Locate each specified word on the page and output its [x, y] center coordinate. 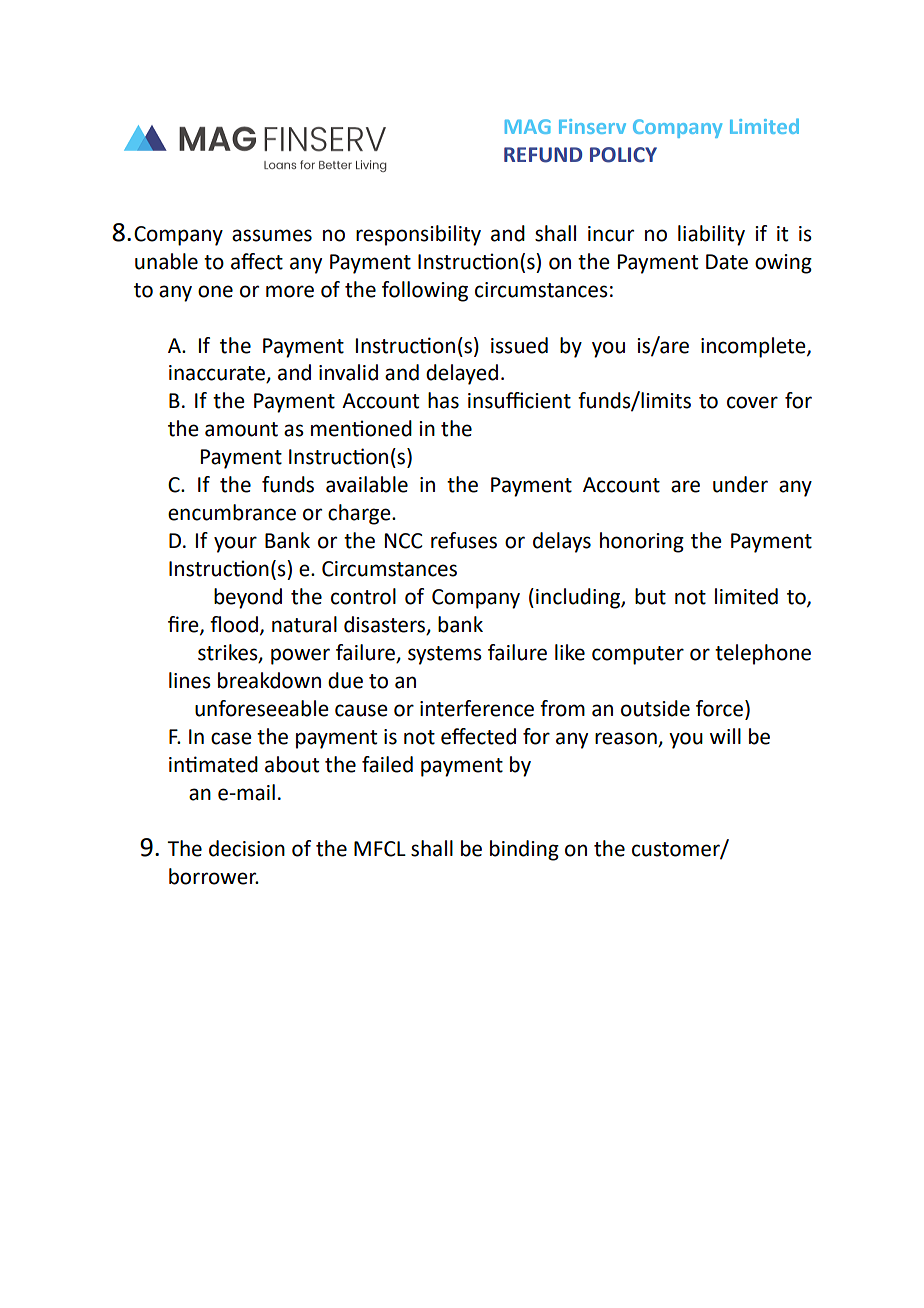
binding [524, 850]
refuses [464, 540]
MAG [528, 126]
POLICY [623, 155]
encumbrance [232, 512]
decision [247, 848]
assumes [272, 235]
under [740, 484]
